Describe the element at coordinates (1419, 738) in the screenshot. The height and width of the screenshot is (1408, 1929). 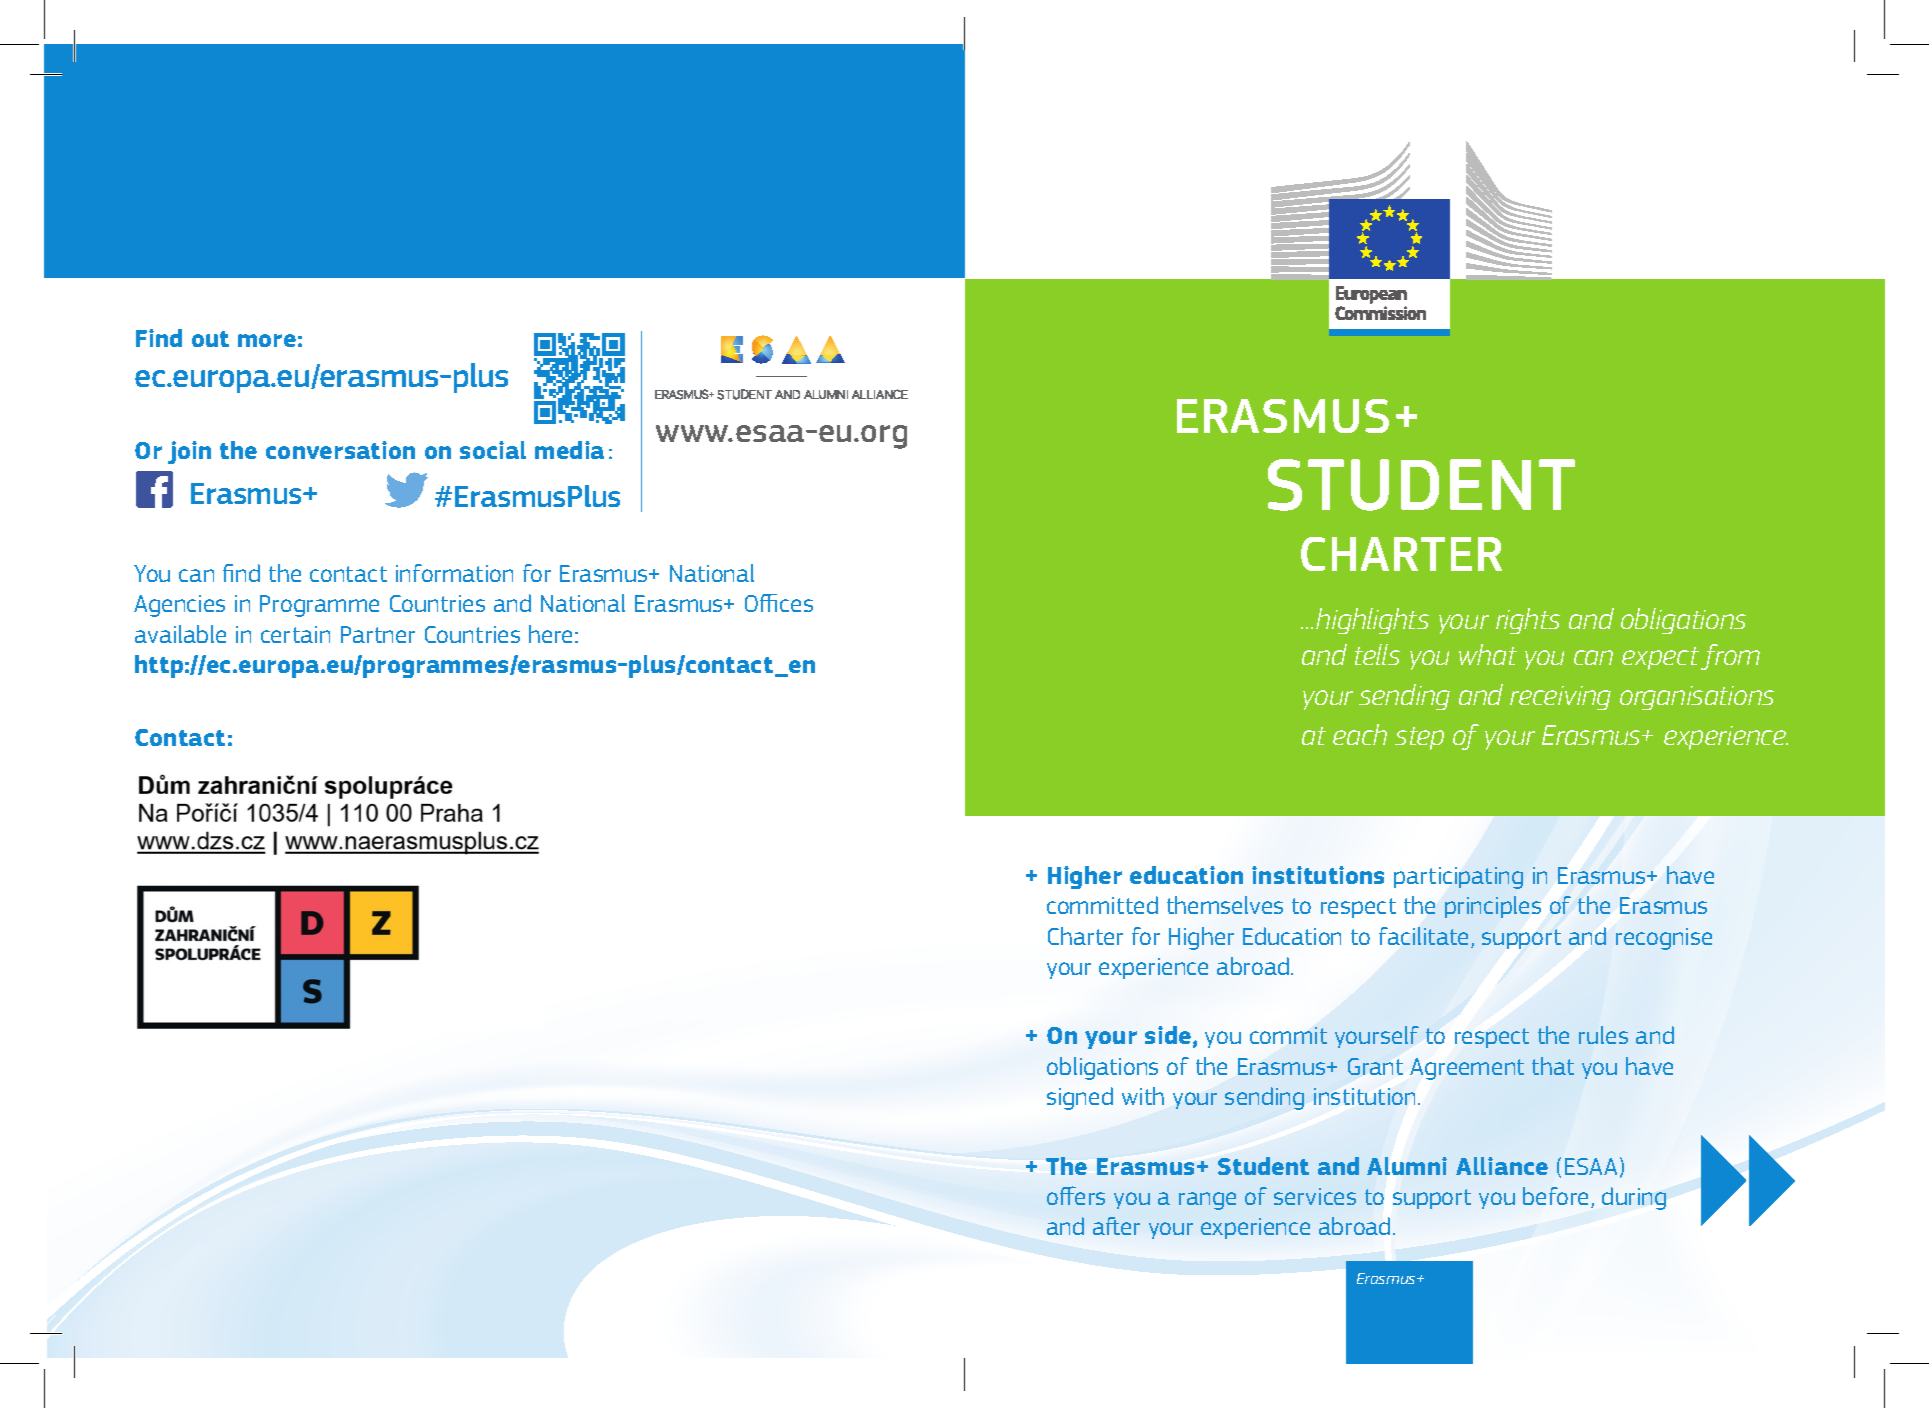
I see `step` at that location.
